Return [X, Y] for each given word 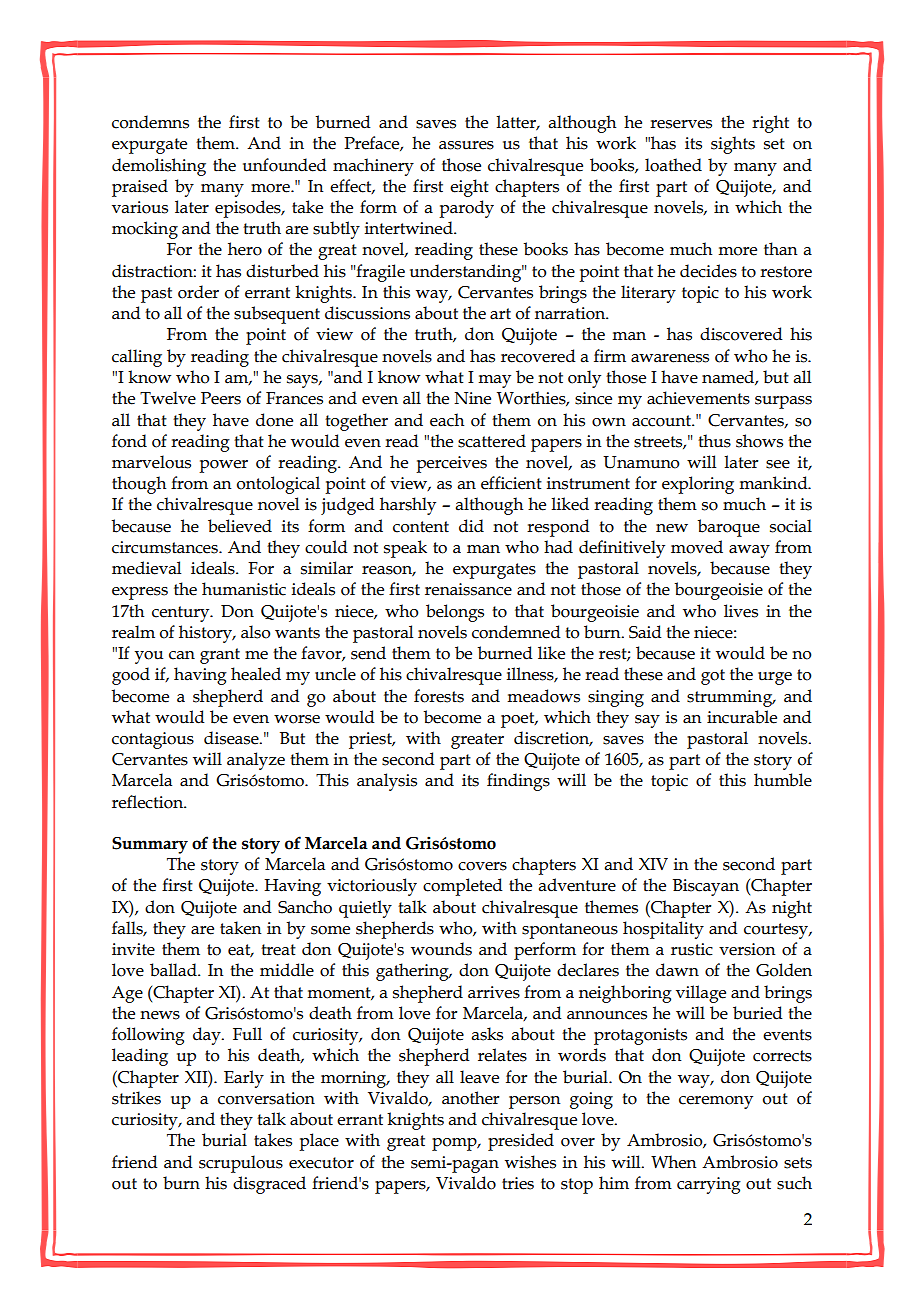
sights [733, 145]
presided [521, 1142]
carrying [709, 1185]
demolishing [159, 167]
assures [466, 145]
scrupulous [241, 1164]
